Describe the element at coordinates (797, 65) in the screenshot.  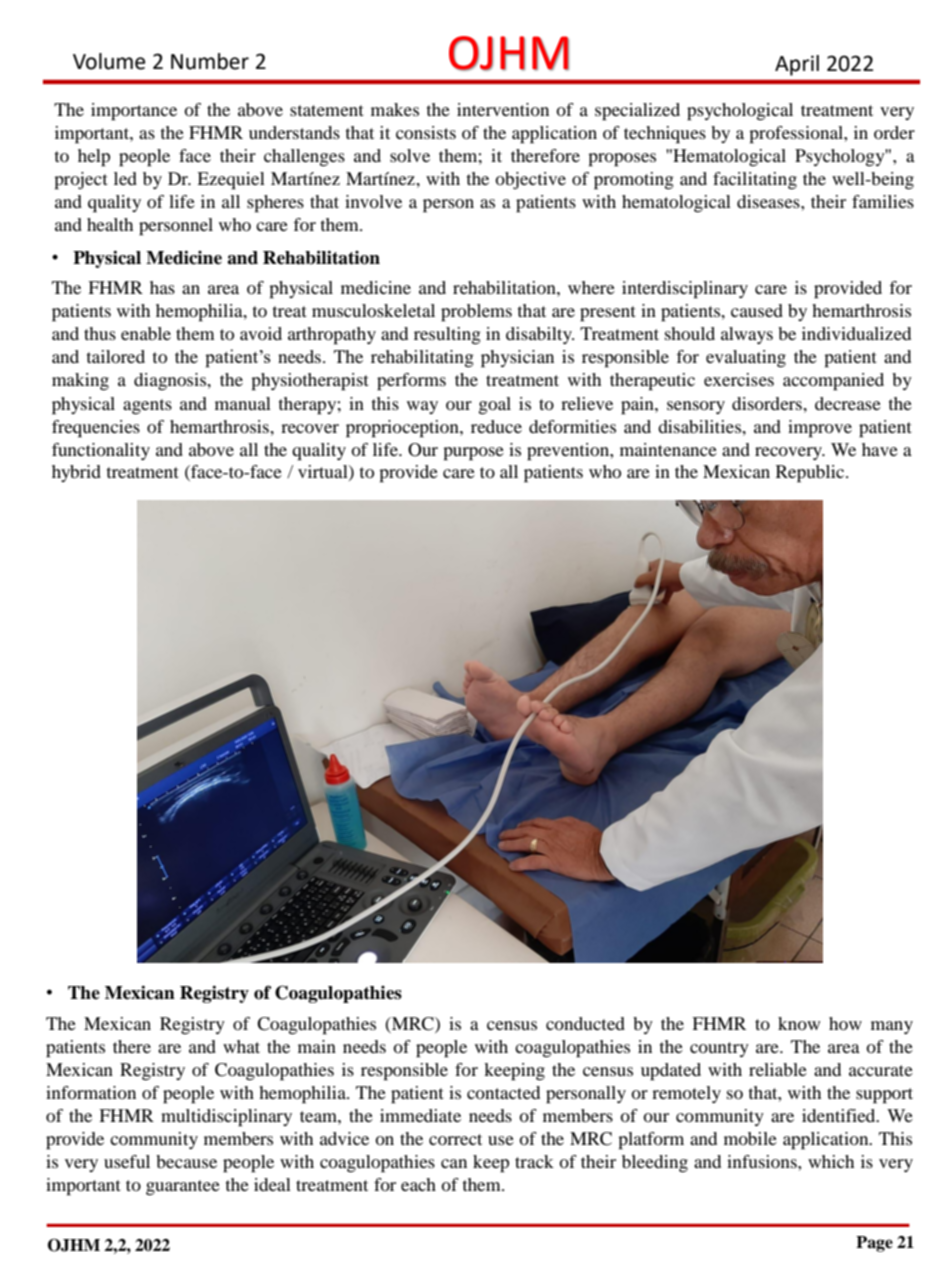
I see `April` at that location.
